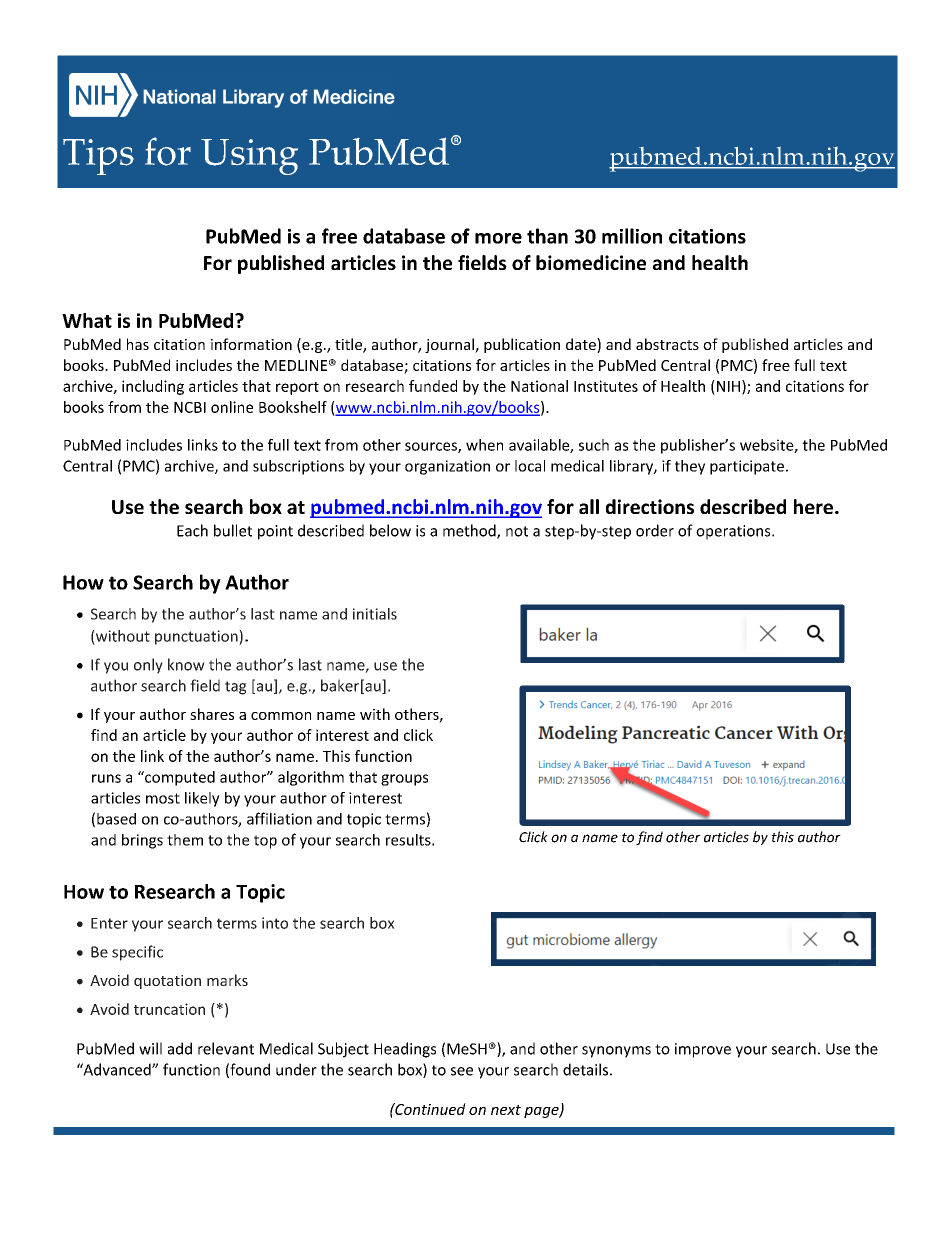 The width and height of the screenshot is (952, 1233). What do you see at coordinates (632, 236) in the screenshot?
I see `million` at bounding box center [632, 236].
